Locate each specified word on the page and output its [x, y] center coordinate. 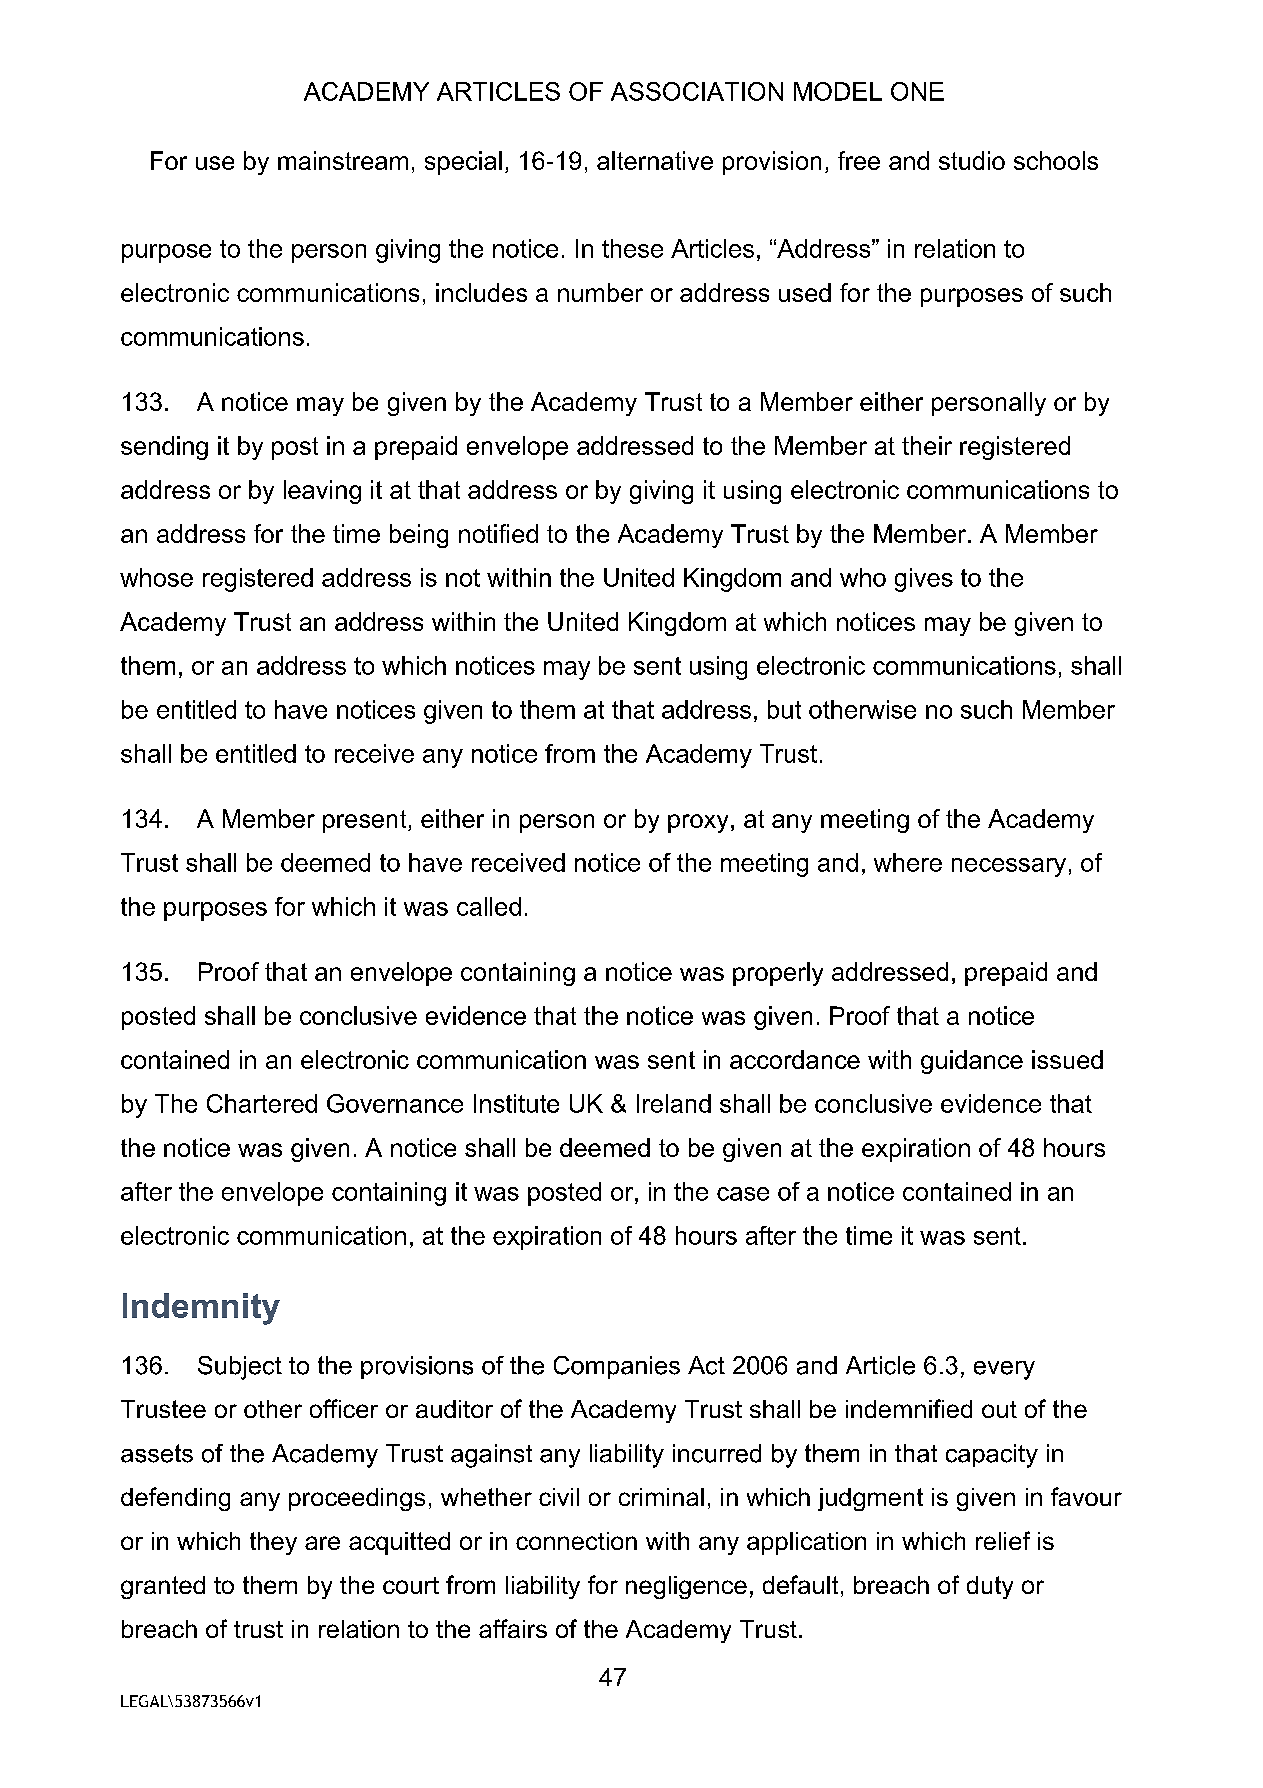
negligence [686, 1587]
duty [990, 1587]
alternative [655, 160]
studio [972, 160]
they [273, 1543]
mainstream [343, 160]
